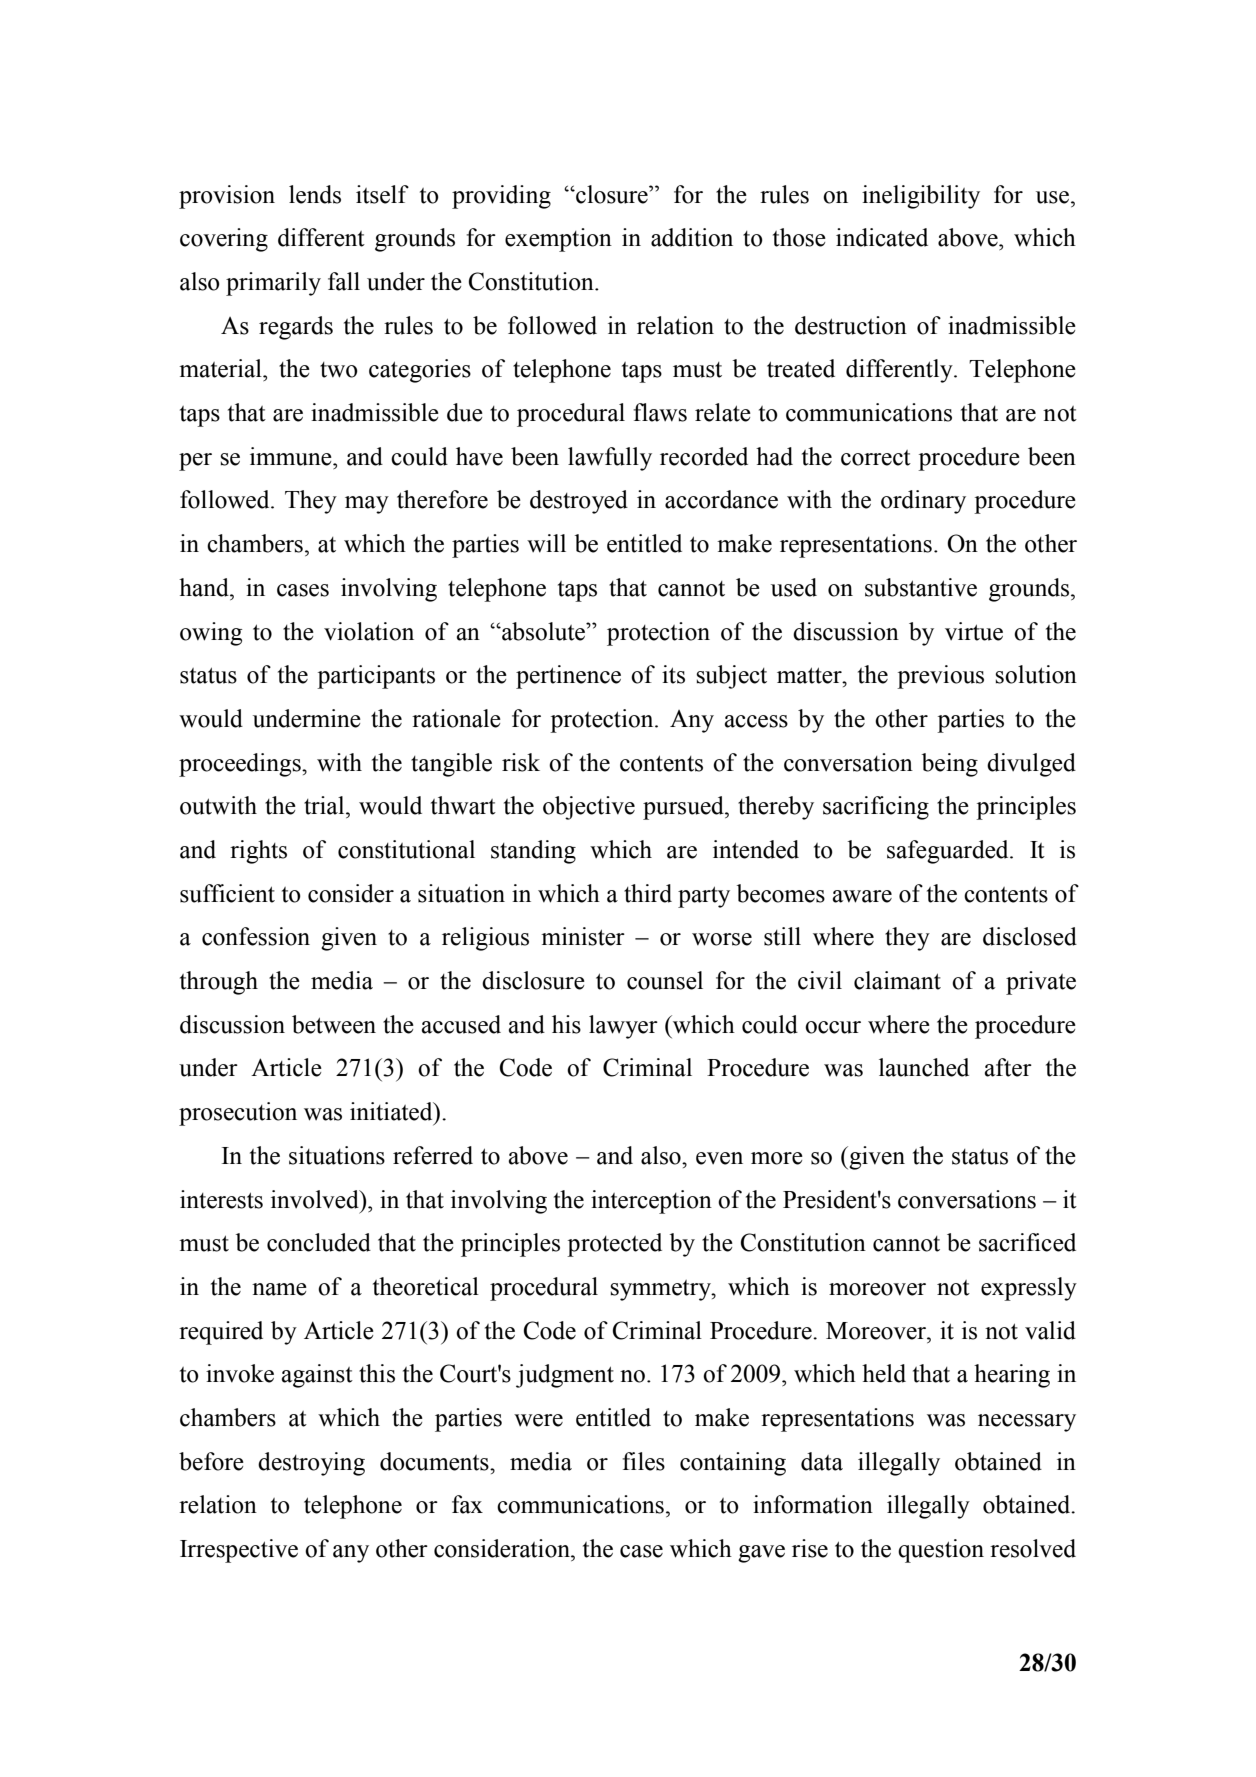 The width and height of the screenshot is (1256, 1777). Describe the element at coordinates (882, 237) in the screenshot. I see `indicated` at that location.
